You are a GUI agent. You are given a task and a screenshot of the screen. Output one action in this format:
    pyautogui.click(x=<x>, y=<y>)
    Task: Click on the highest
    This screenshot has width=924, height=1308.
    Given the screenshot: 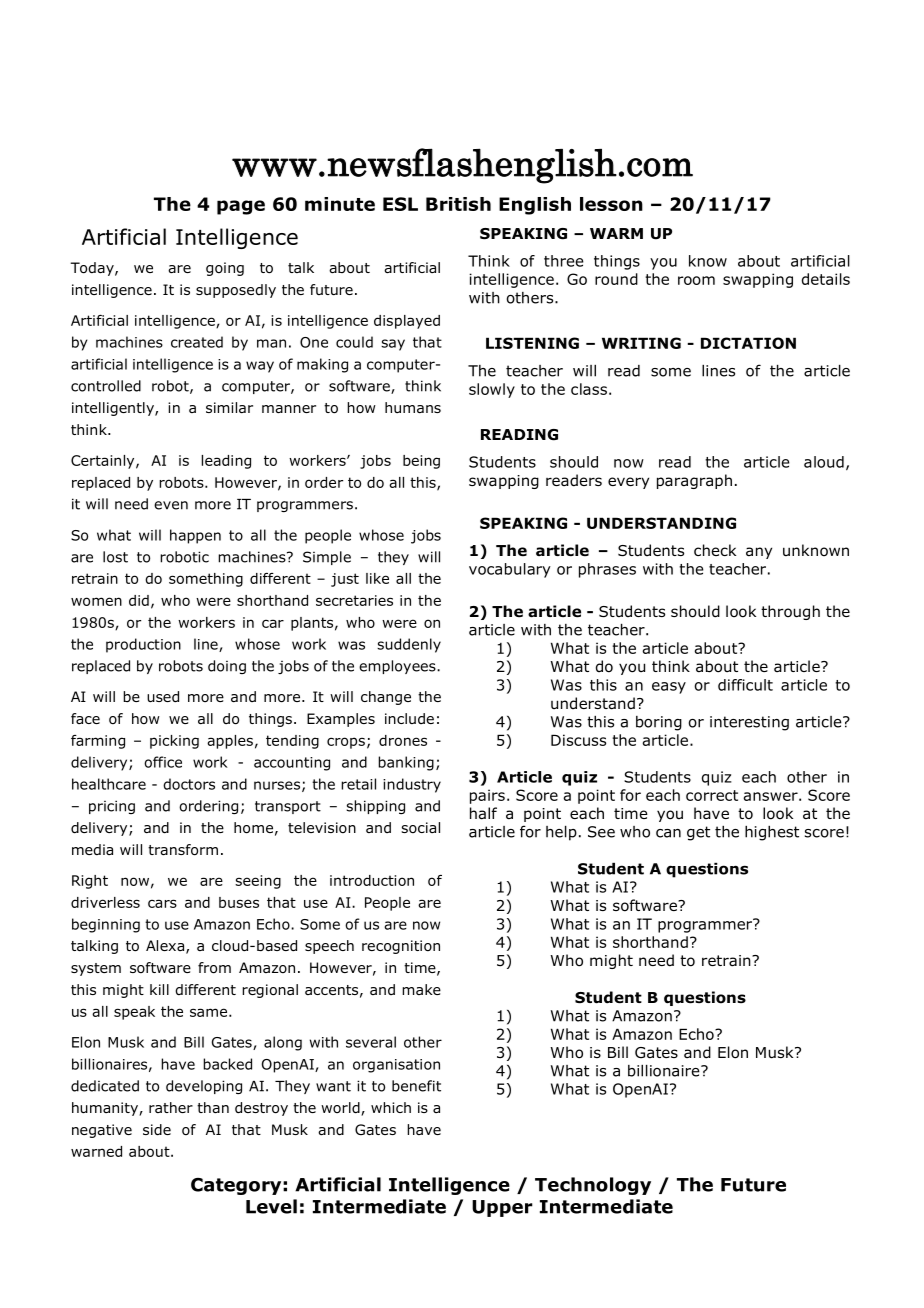 What is the action you would take?
    pyautogui.click(x=772, y=833)
